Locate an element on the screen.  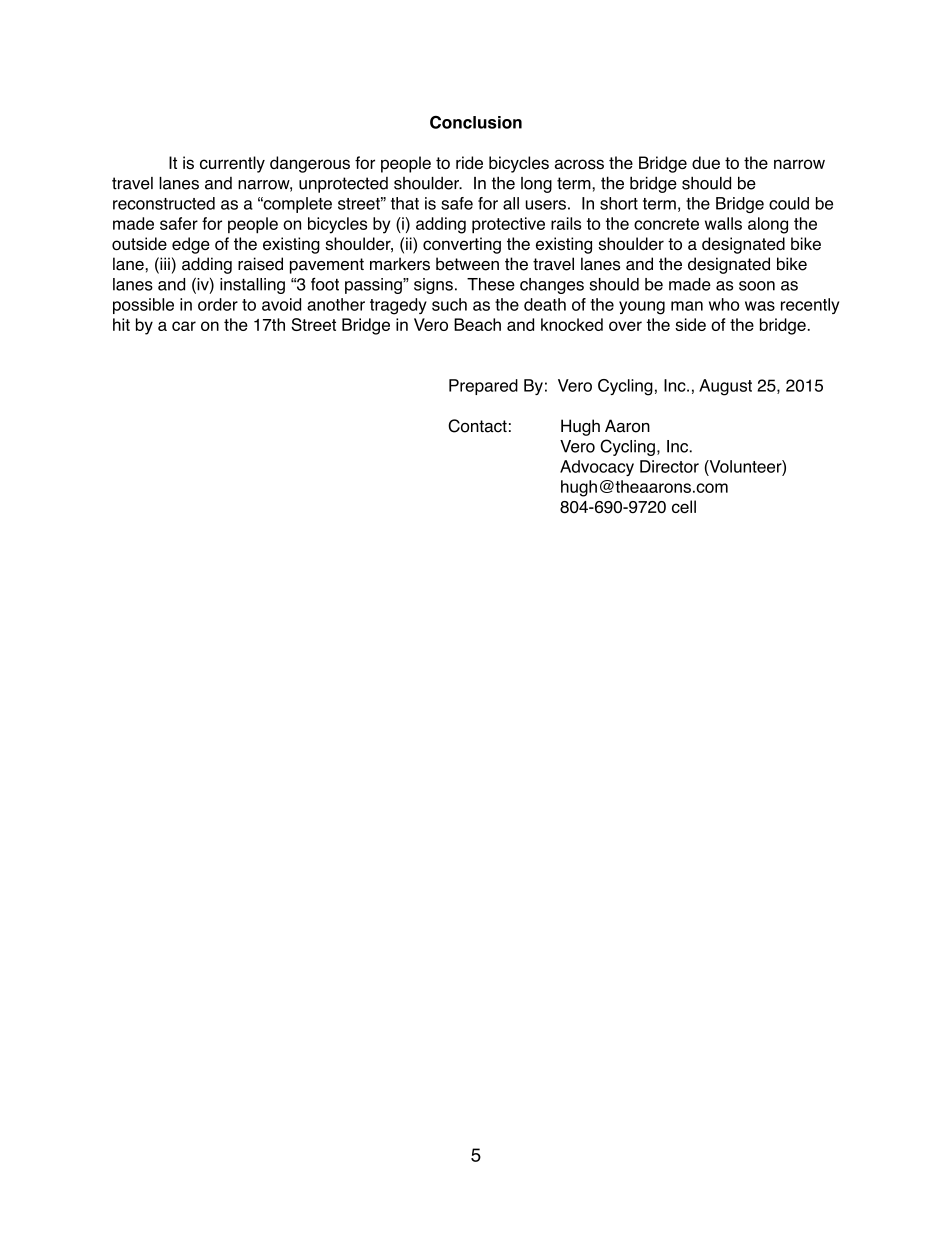
due is located at coordinates (706, 162).
